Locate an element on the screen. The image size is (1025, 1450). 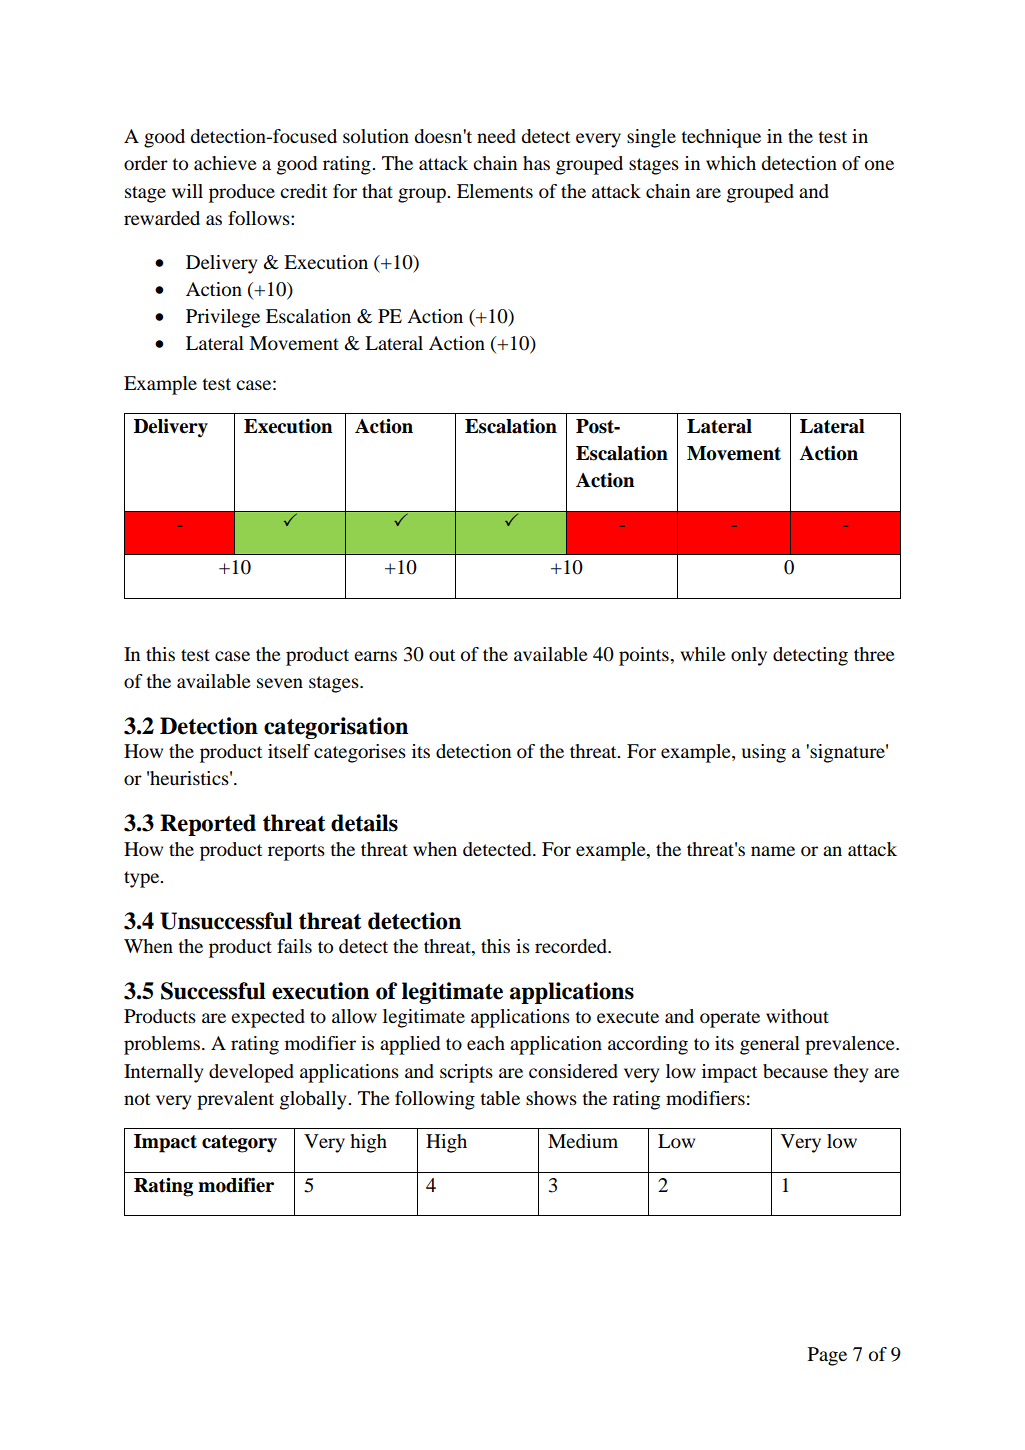
without is located at coordinates (797, 1016).
